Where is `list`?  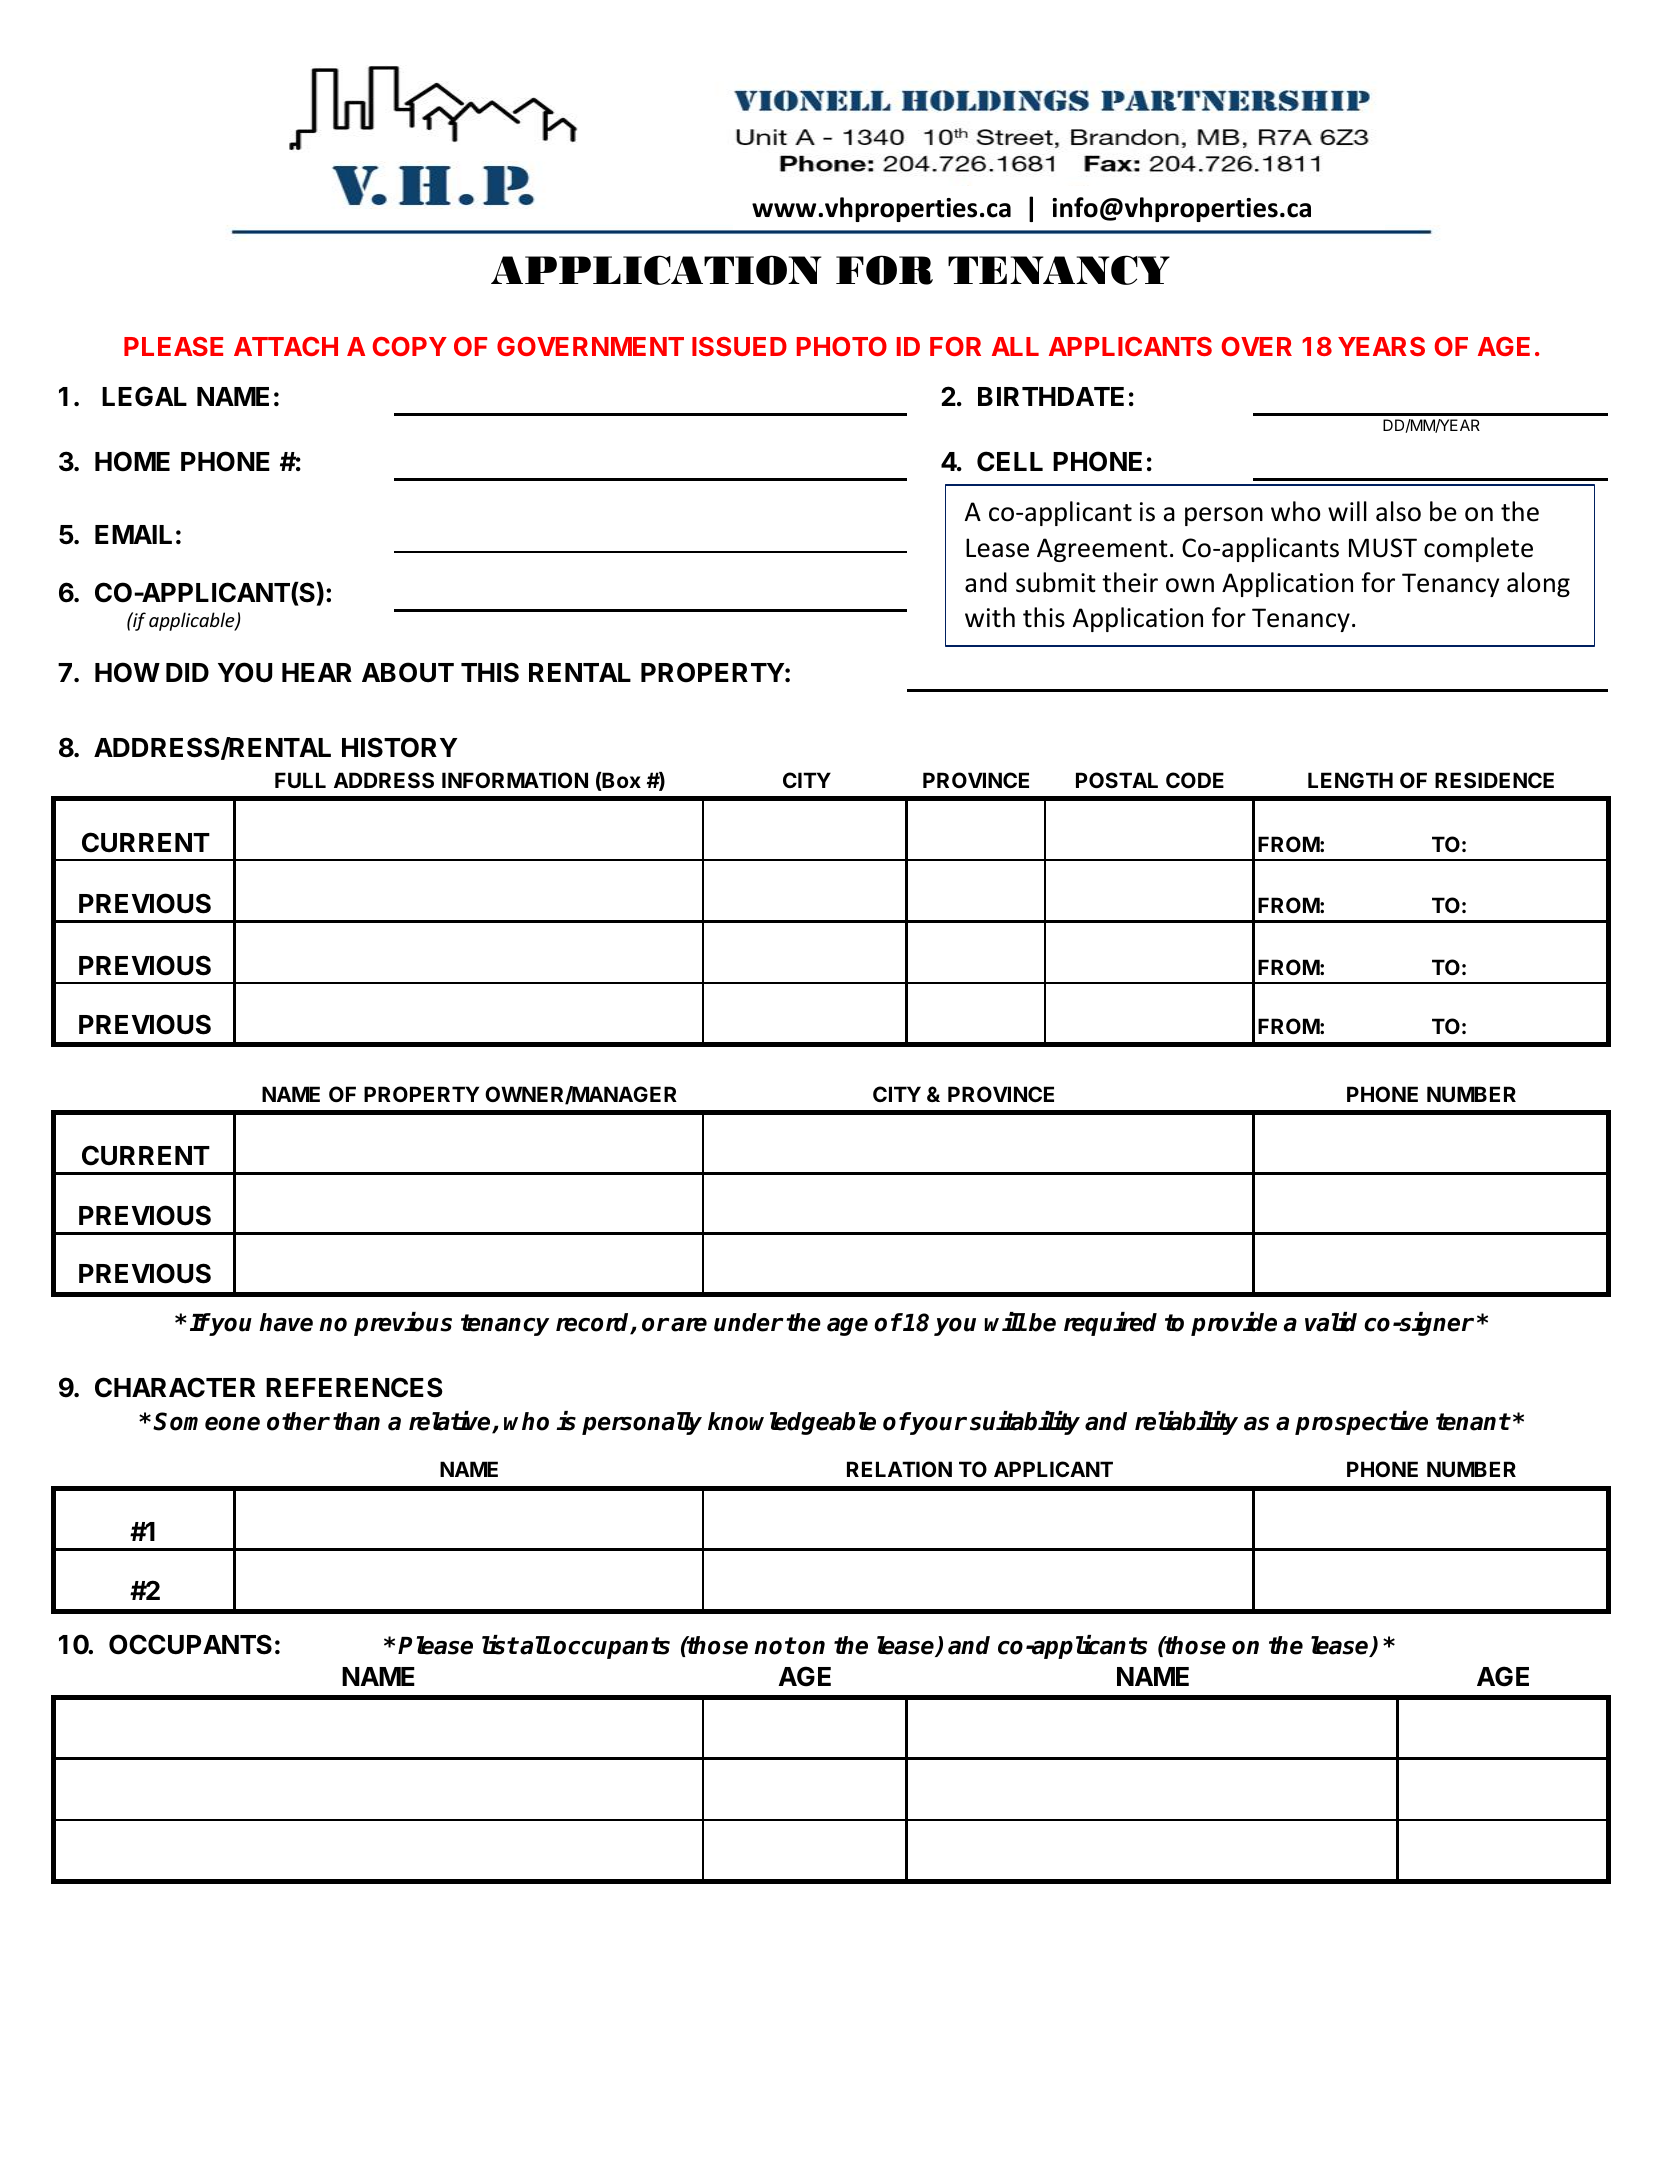
list is located at coordinates (500, 1645).
